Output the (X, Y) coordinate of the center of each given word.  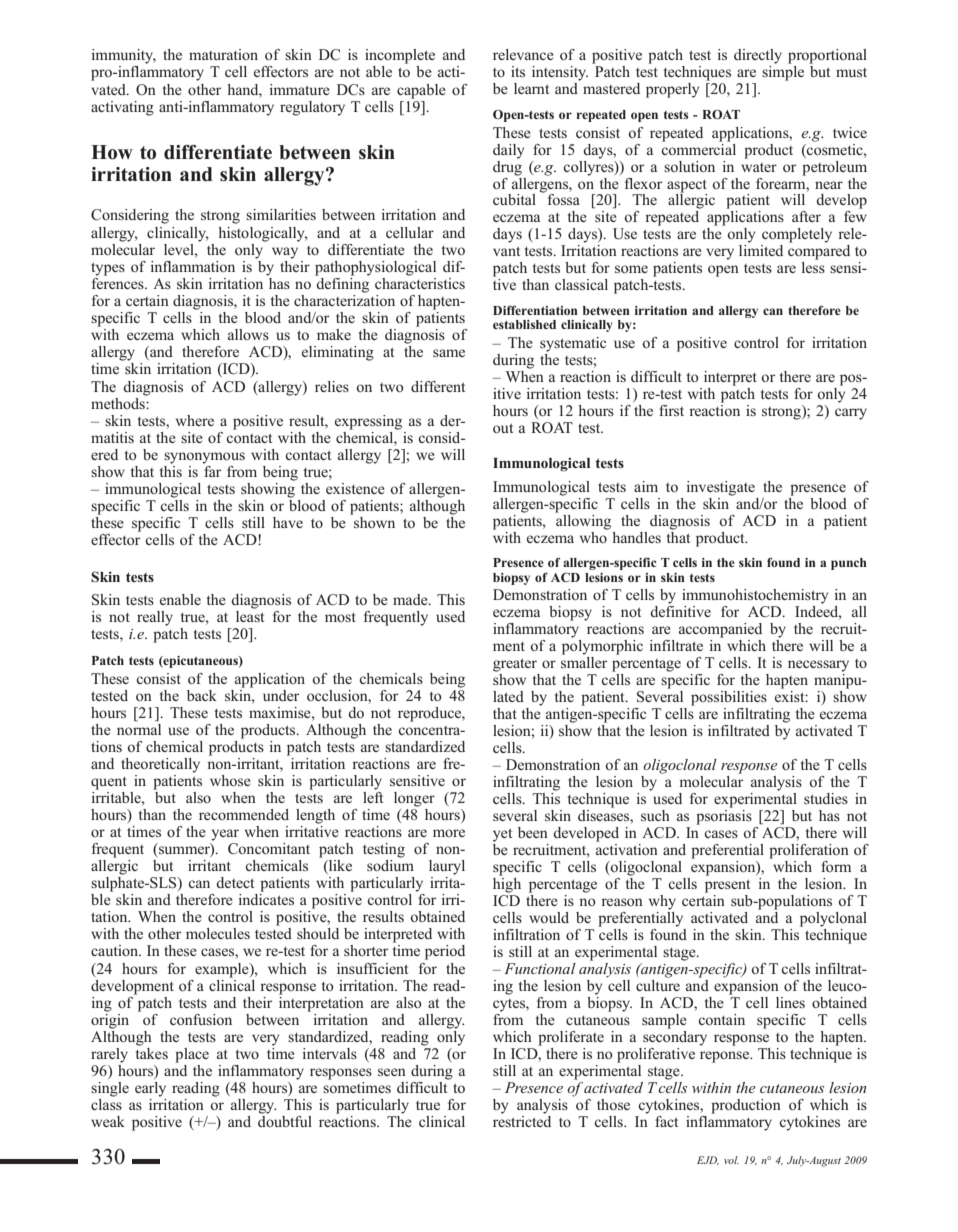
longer (414, 799)
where (195, 420)
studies (826, 798)
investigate (721, 488)
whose (230, 780)
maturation (223, 54)
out (503, 428)
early (150, 1089)
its (518, 71)
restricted (522, 1120)
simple (783, 73)
